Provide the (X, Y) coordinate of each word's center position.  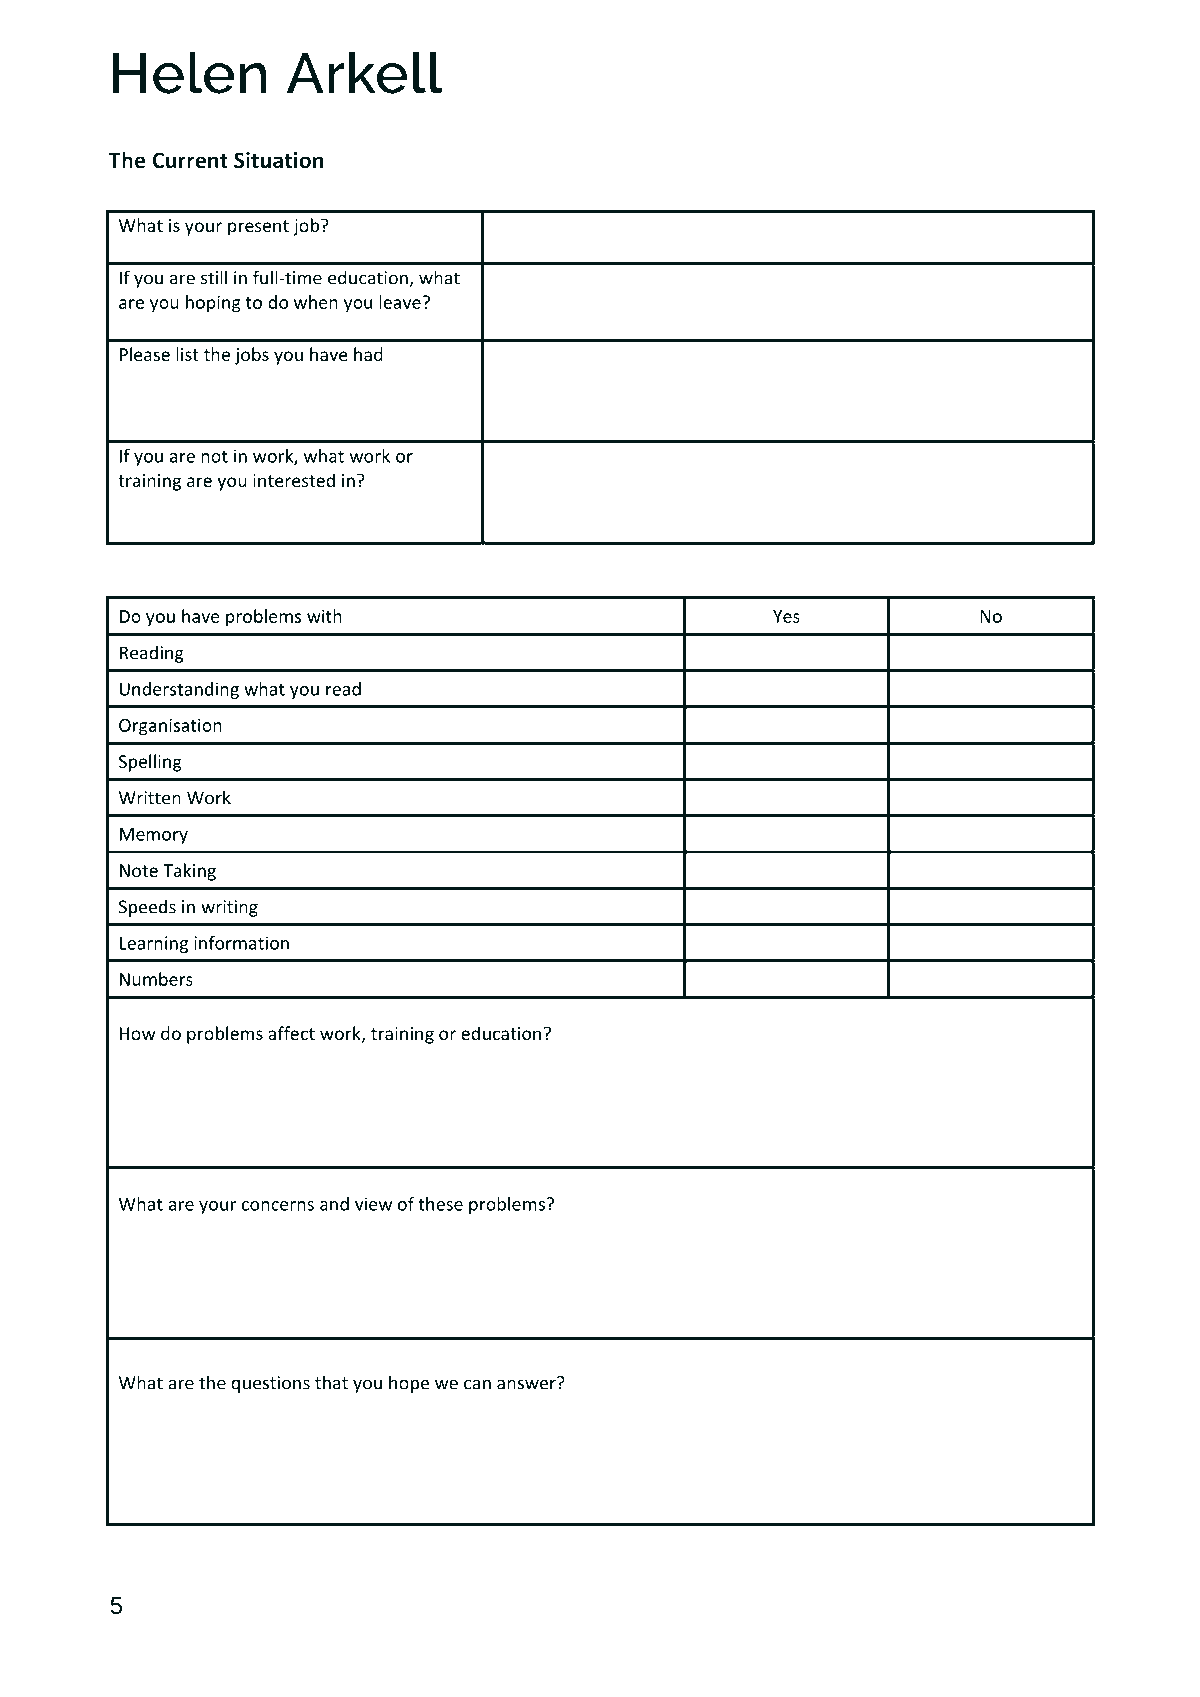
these (440, 1204)
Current (190, 160)
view (373, 1204)
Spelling (150, 763)
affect (291, 1033)
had (368, 354)
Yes (786, 616)
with (324, 616)
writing (229, 908)
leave (400, 302)
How (138, 1033)
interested (294, 480)
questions (270, 1384)
